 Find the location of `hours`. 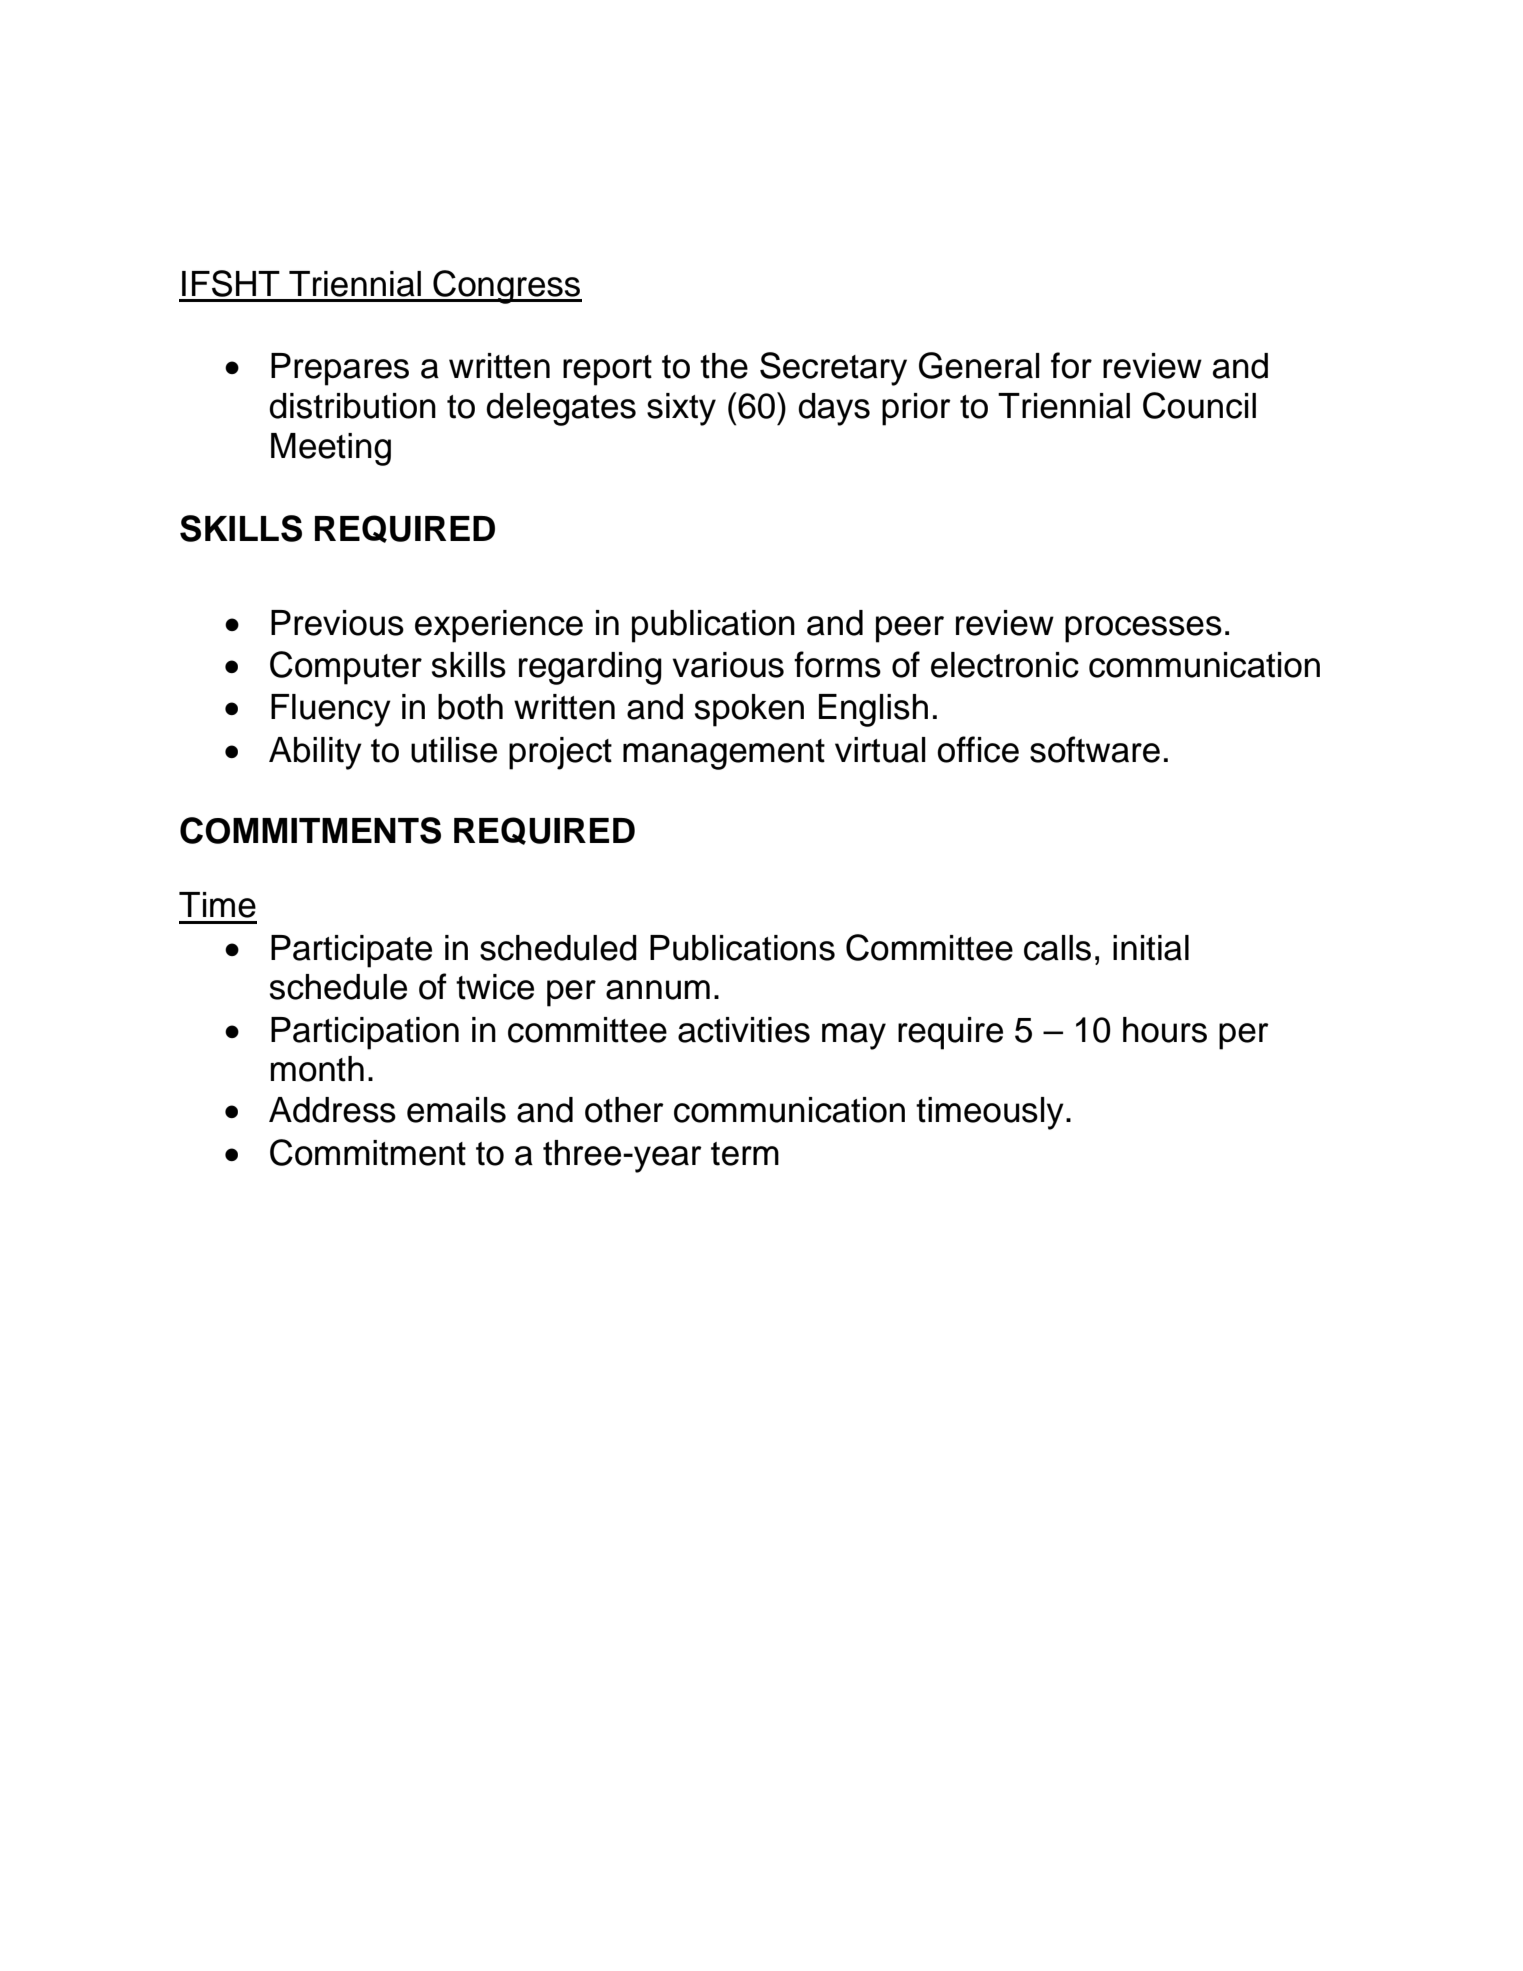

hours is located at coordinates (1165, 1030).
